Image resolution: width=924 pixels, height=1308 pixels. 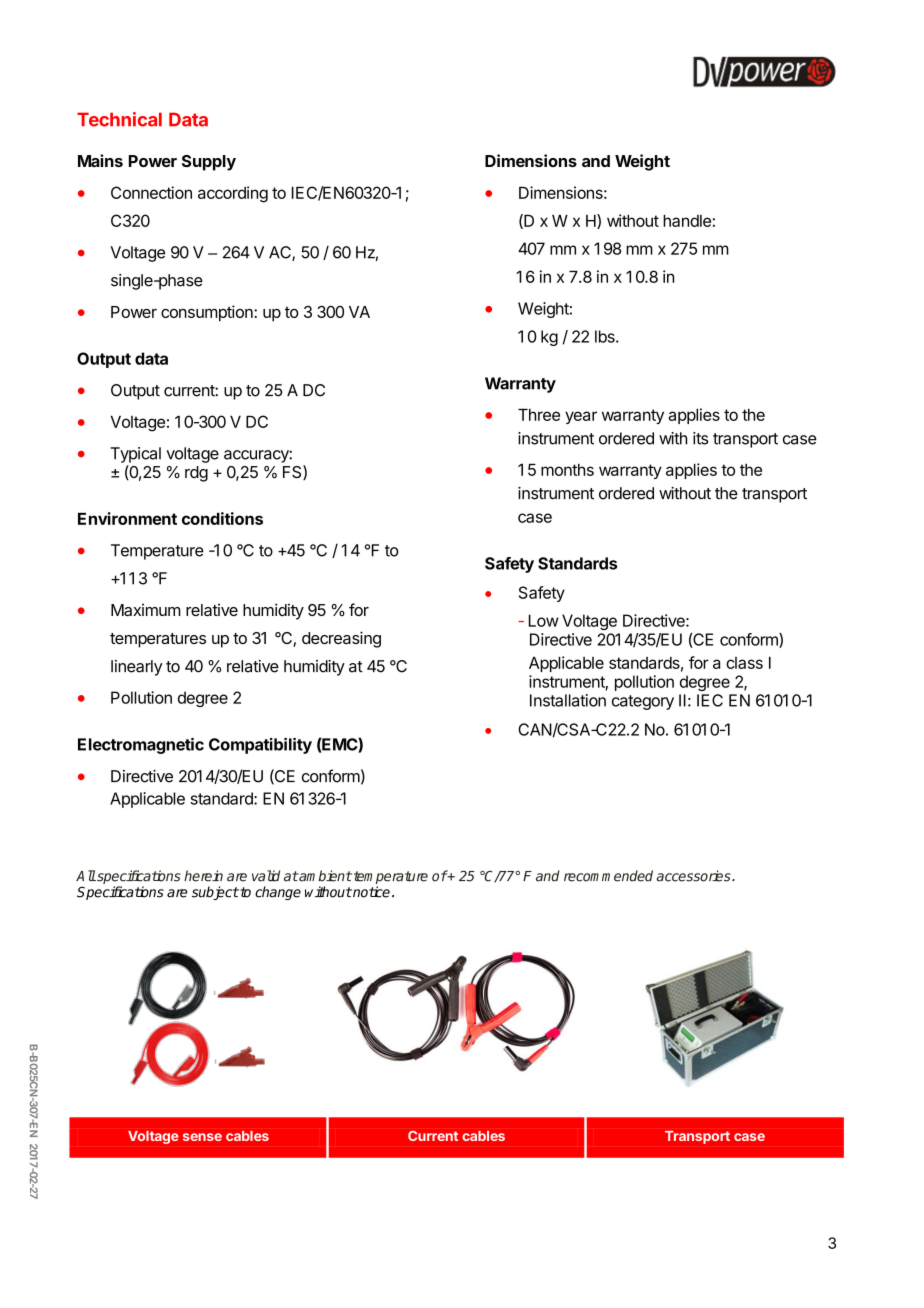 What do you see at coordinates (694, 876) in the screenshot?
I see `accessories` at bounding box center [694, 876].
